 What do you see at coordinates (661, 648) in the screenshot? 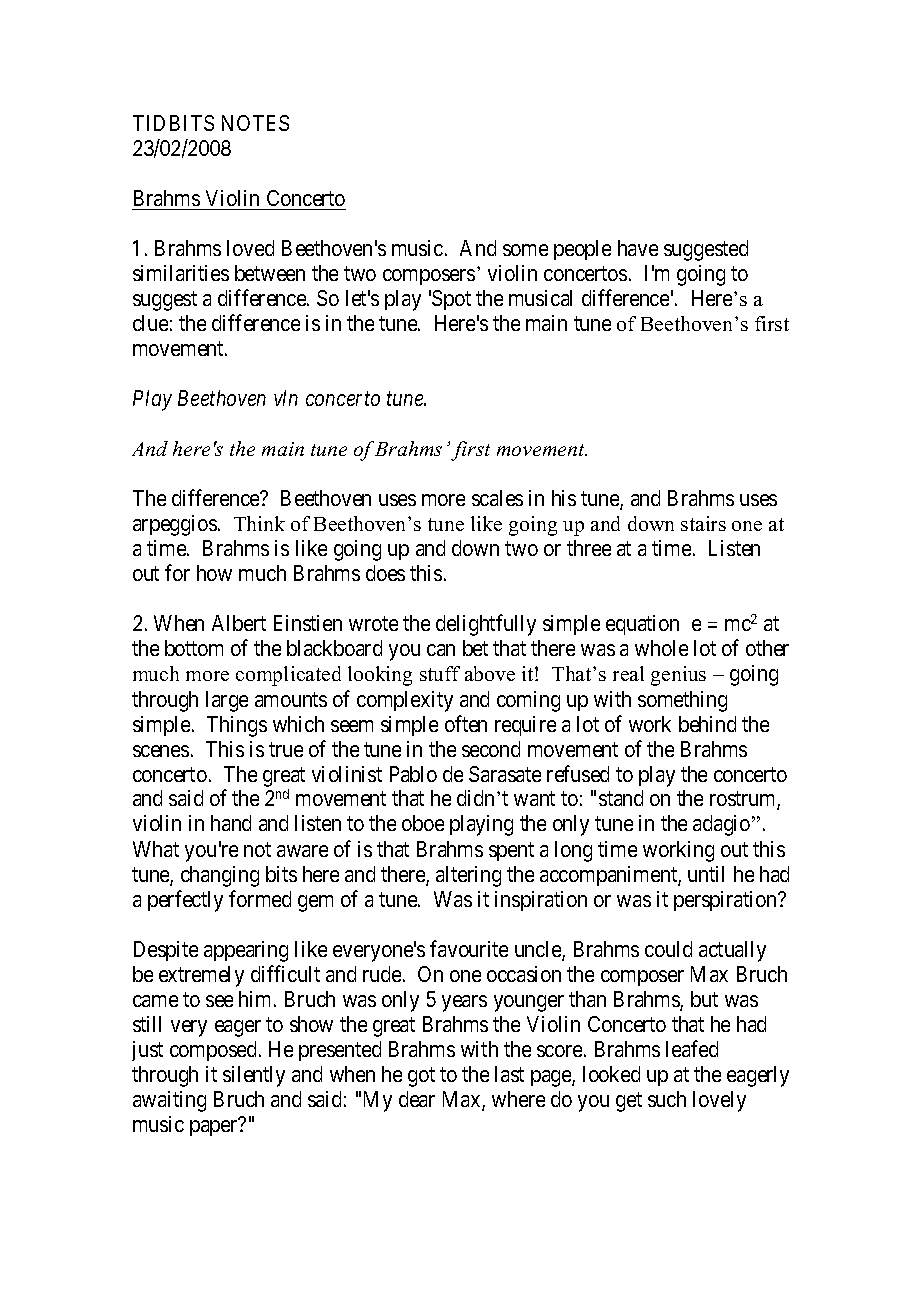
I see `whole` at bounding box center [661, 648].
